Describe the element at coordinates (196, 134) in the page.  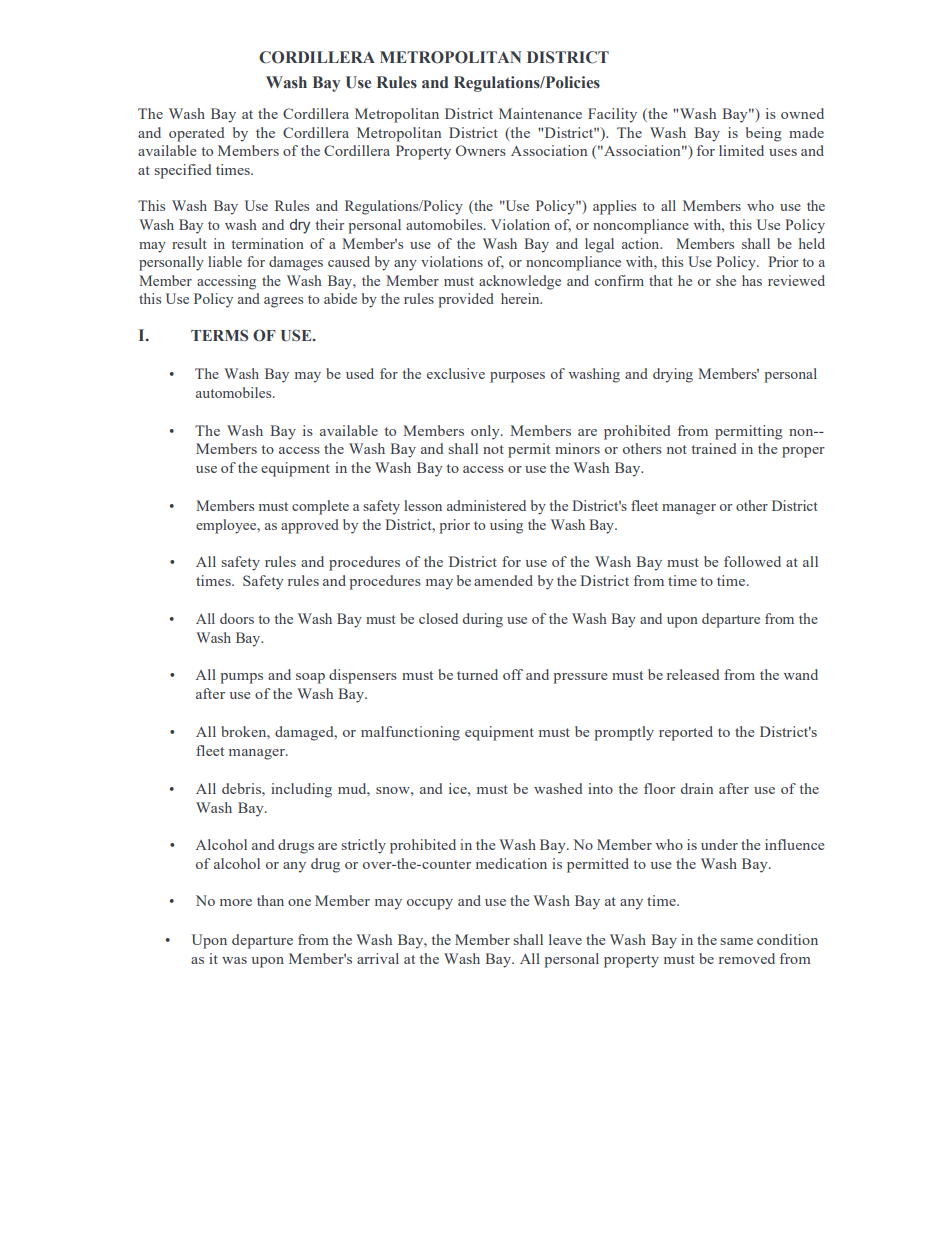
I see `operated` at that location.
